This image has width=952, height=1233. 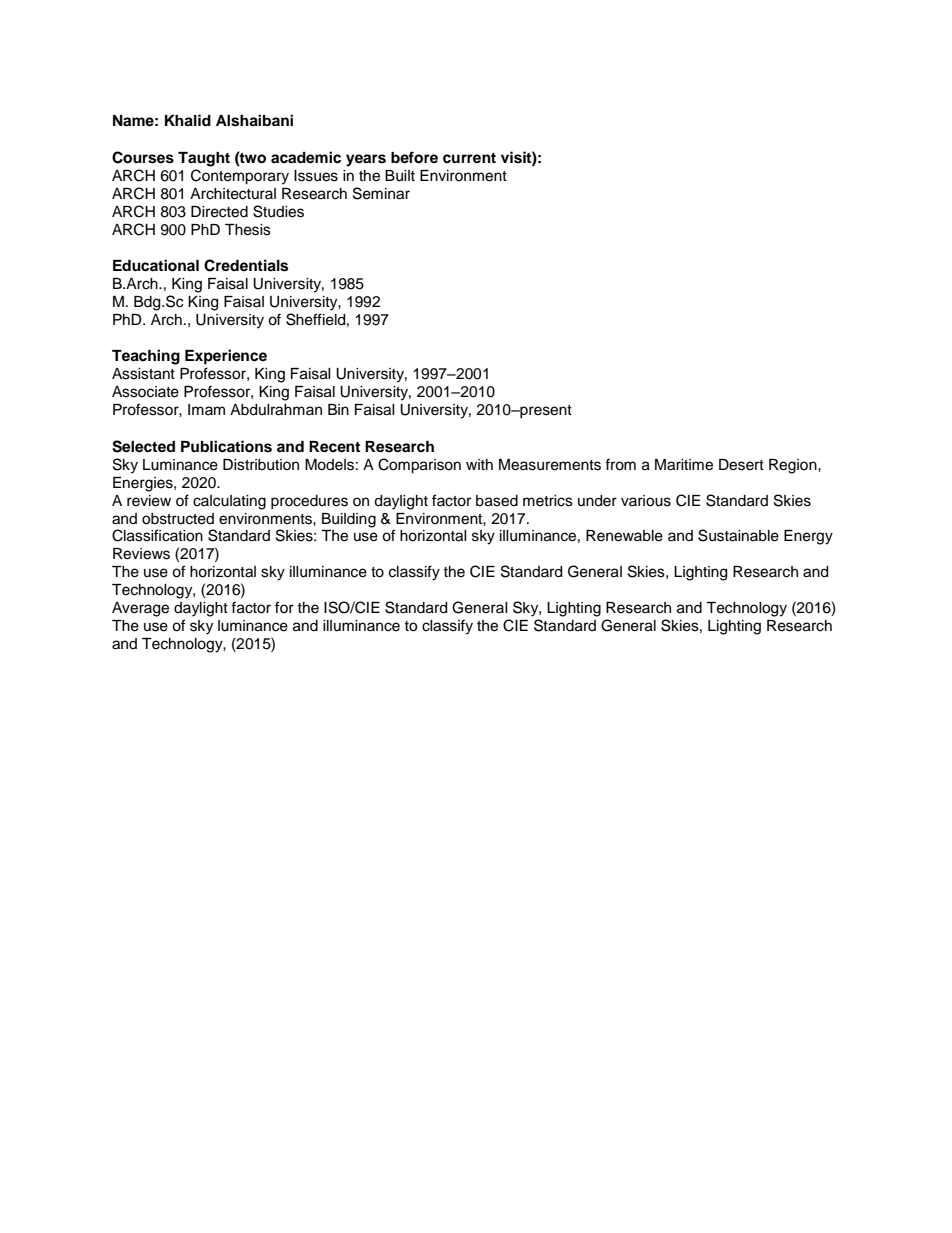 What do you see at coordinates (624, 536) in the image?
I see `Renewable` at bounding box center [624, 536].
